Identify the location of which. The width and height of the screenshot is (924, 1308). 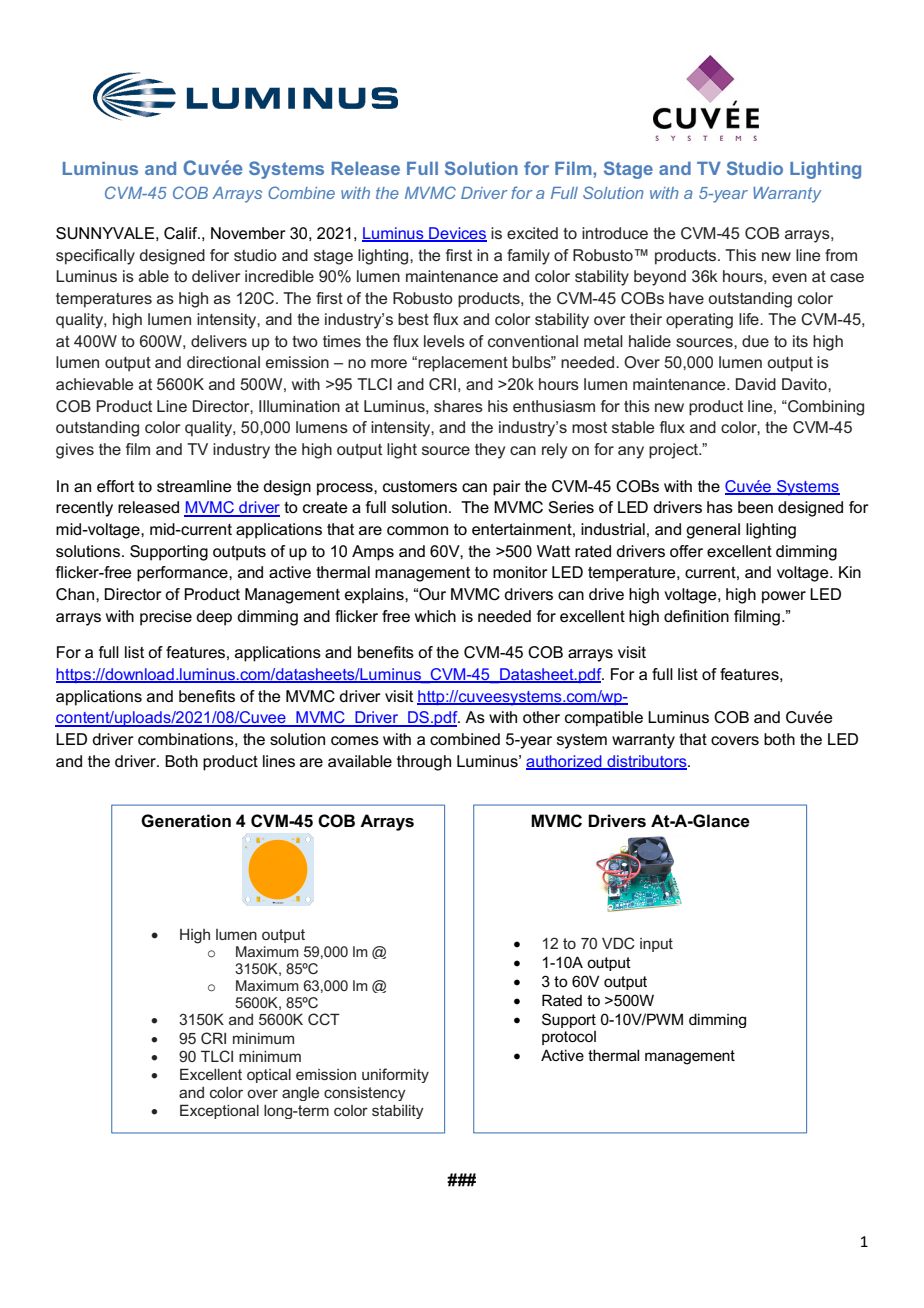
(435, 616).
